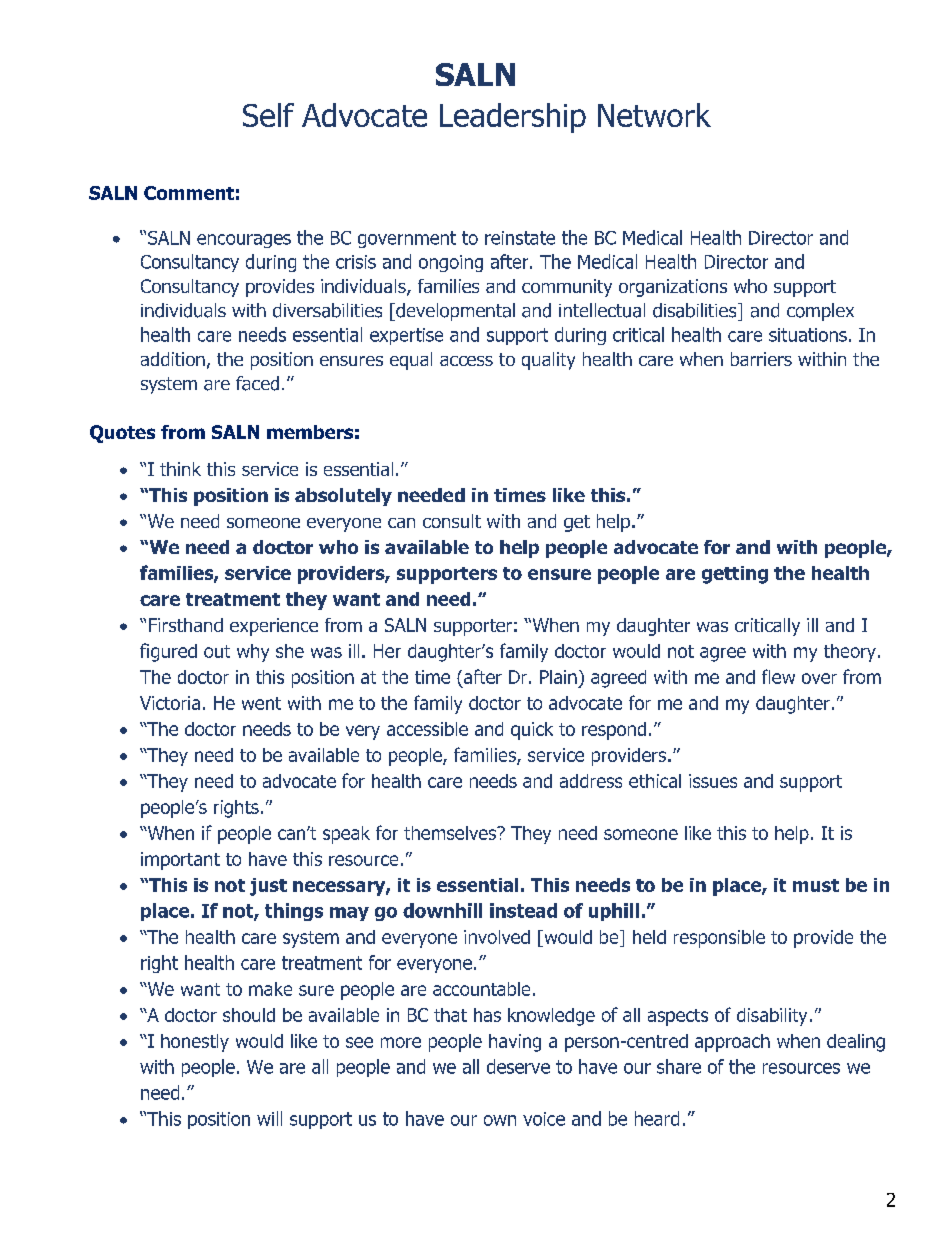 Image resolution: width=952 pixels, height=1233 pixels. What do you see at coordinates (513, 118) in the screenshot?
I see `Leadership` at bounding box center [513, 118].
